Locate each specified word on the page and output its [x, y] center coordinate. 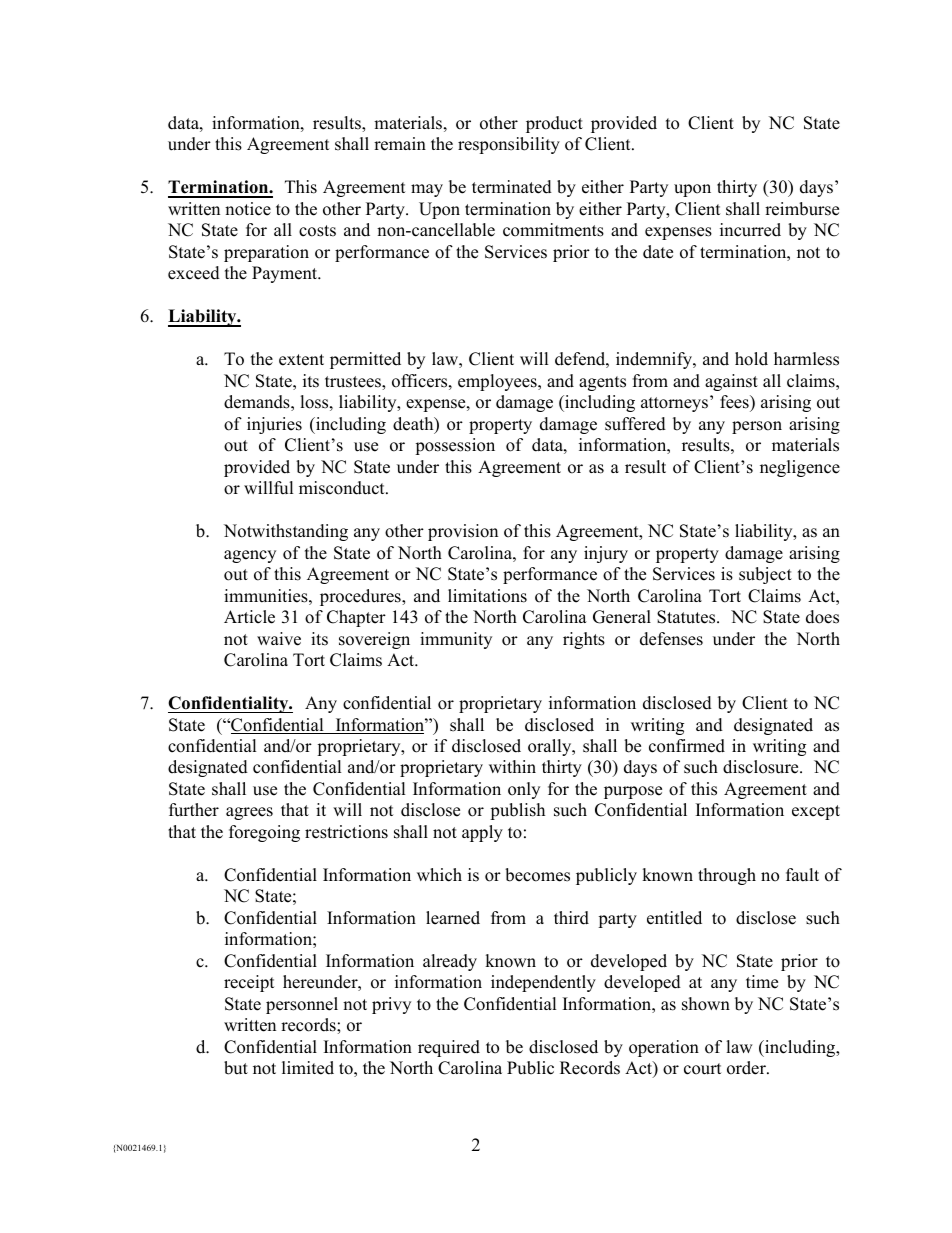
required [449, 1048]
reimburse [802, 209]
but [236, 1068]
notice [248, 209]
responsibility [509, 145]
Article [249, 617]
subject [765, 575]
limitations [487, 596]
